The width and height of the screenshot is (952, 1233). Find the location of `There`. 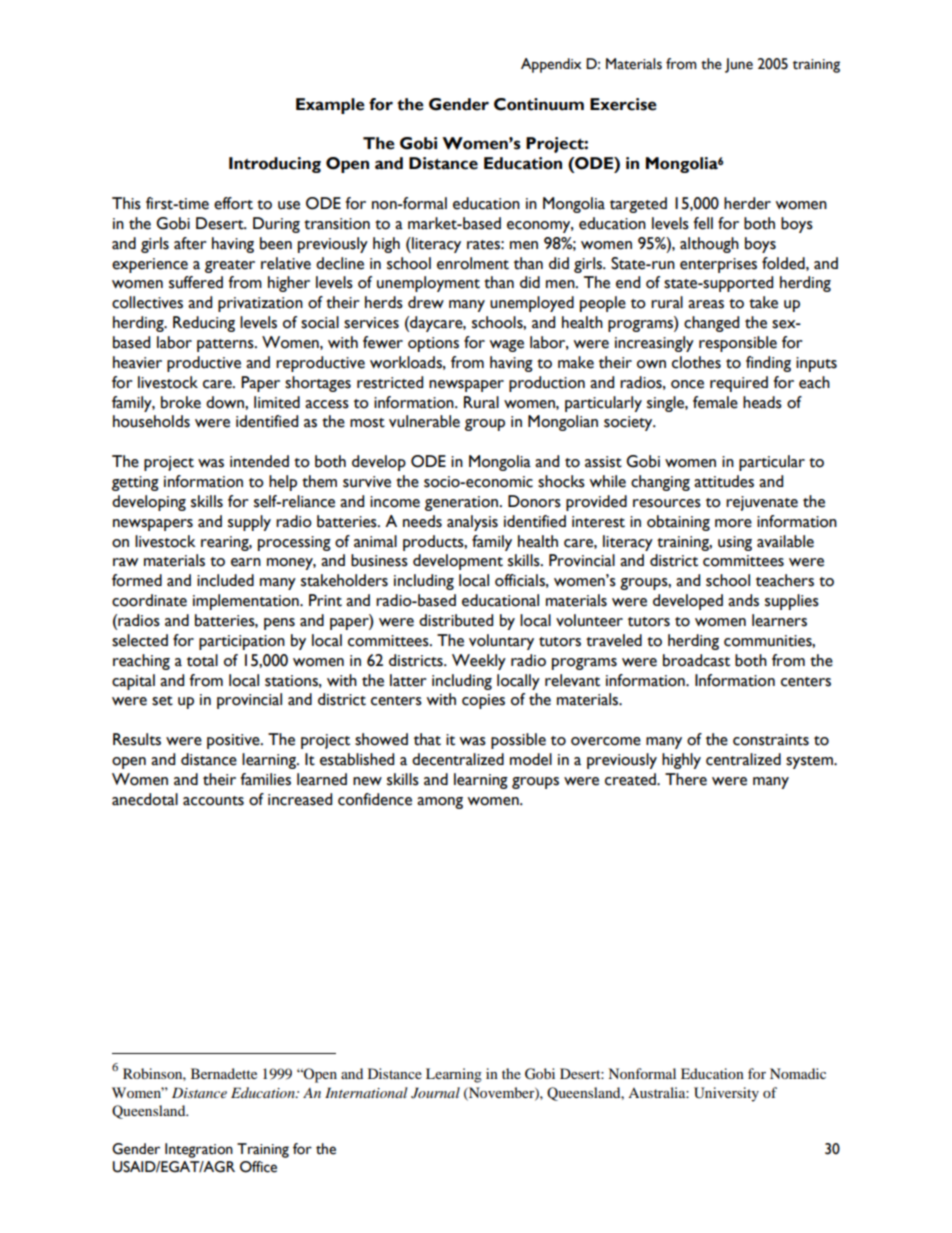

There is located at coordinates (686, 779).
